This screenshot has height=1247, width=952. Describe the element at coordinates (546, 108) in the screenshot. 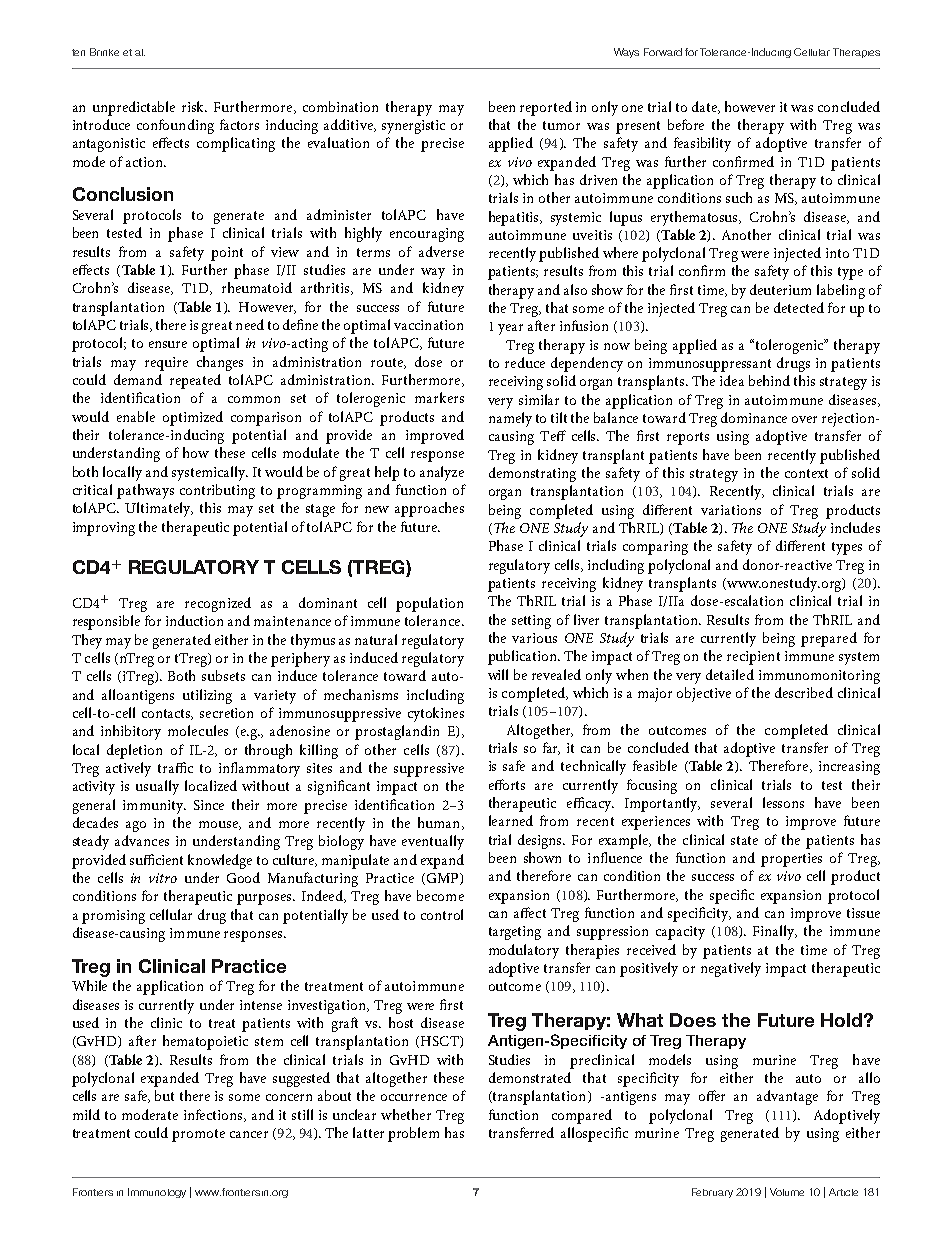

I see `reported` at that location.
